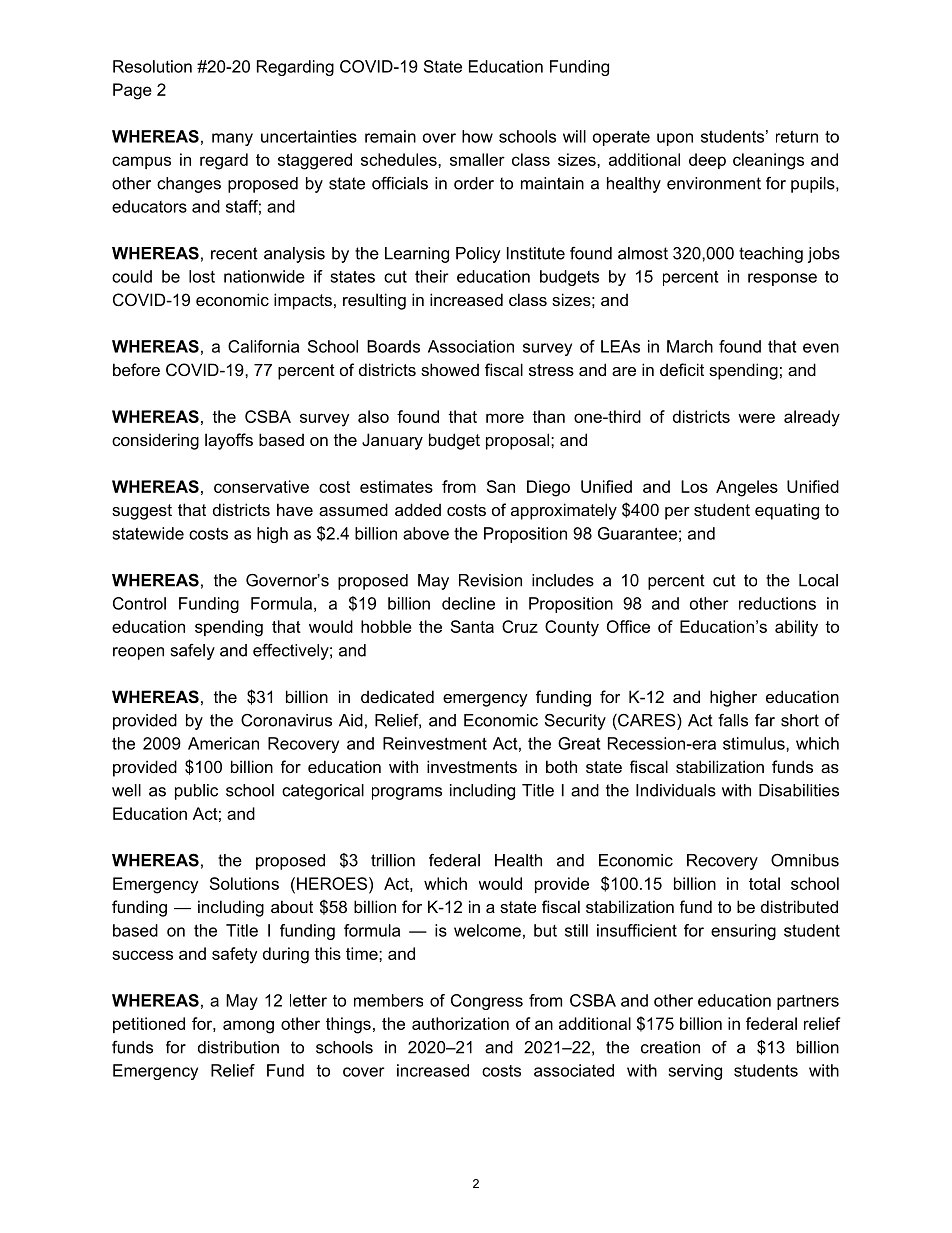 The image size is (952, 1233). I want to click on Disabilities, so click(799, 790).
